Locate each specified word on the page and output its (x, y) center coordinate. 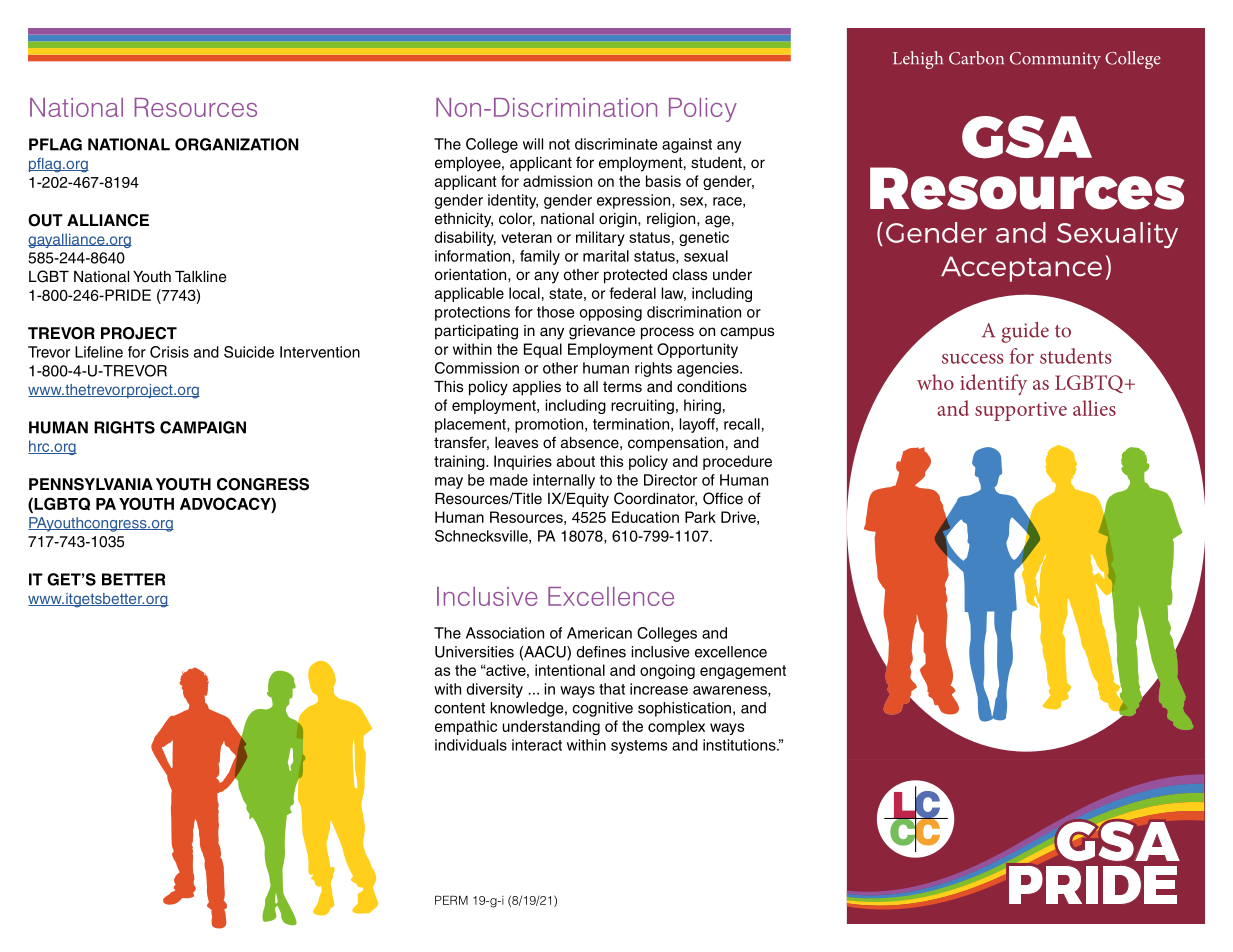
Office (723, 498)
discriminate (616, 144)
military (600, 238)
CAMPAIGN (203, 427)
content (459, 708)
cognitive (602, 709)
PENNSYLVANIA (91, 484)
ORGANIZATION (236, 144)
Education (645, 517)
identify (993, 384)
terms (622, 387)
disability (465, 238)
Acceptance (1021, 269)
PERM (451, 900)
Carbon (976, 58)
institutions (740, 745)
